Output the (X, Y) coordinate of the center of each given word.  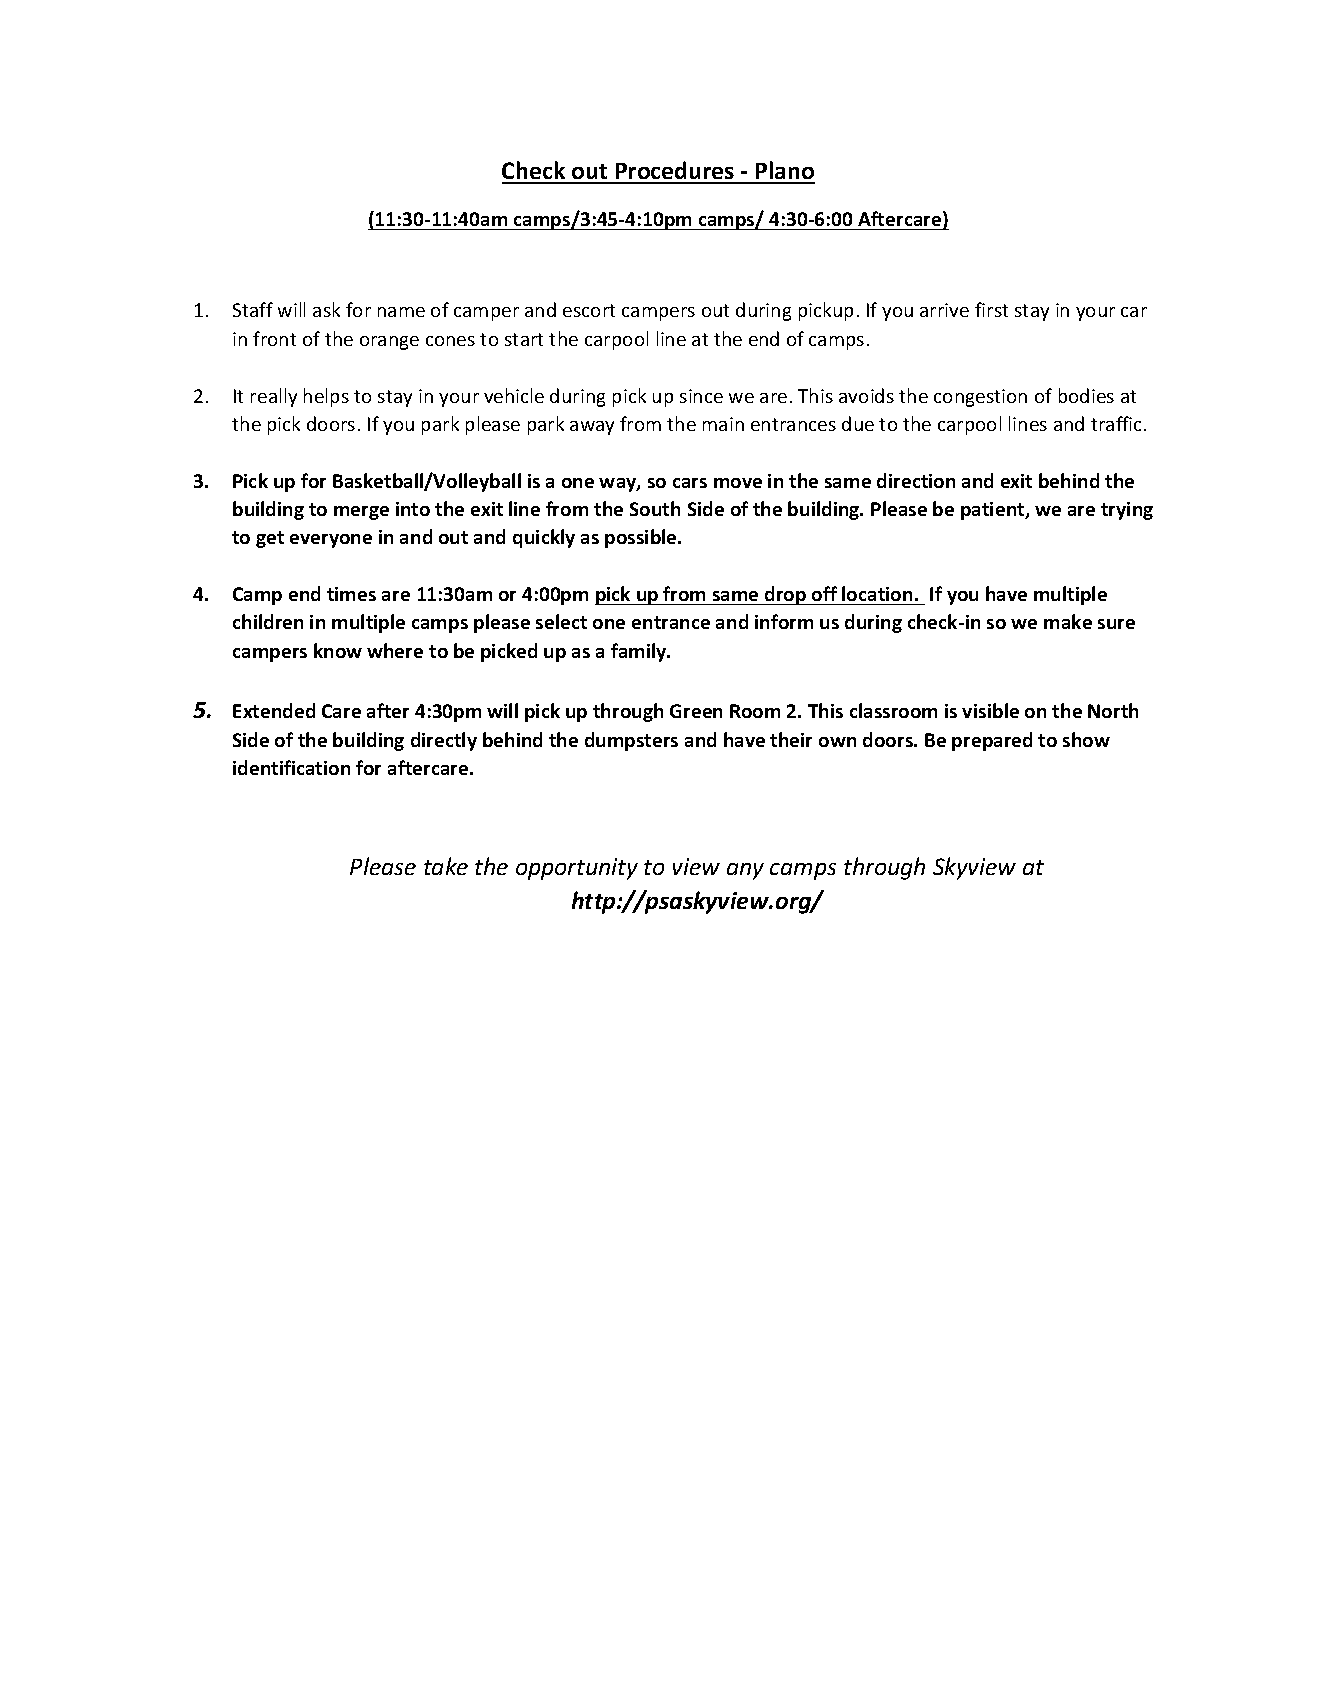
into (413, 509)
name (401, 312)
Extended (274, 710)
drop (786, 595)
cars (690, 483)
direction (916, 480)
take (446, 866)
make (1068, 621)
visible (990, 710)
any (745, 871)
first (991, 309)
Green (696, 711)
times (351, 594)
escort (589, 310)
